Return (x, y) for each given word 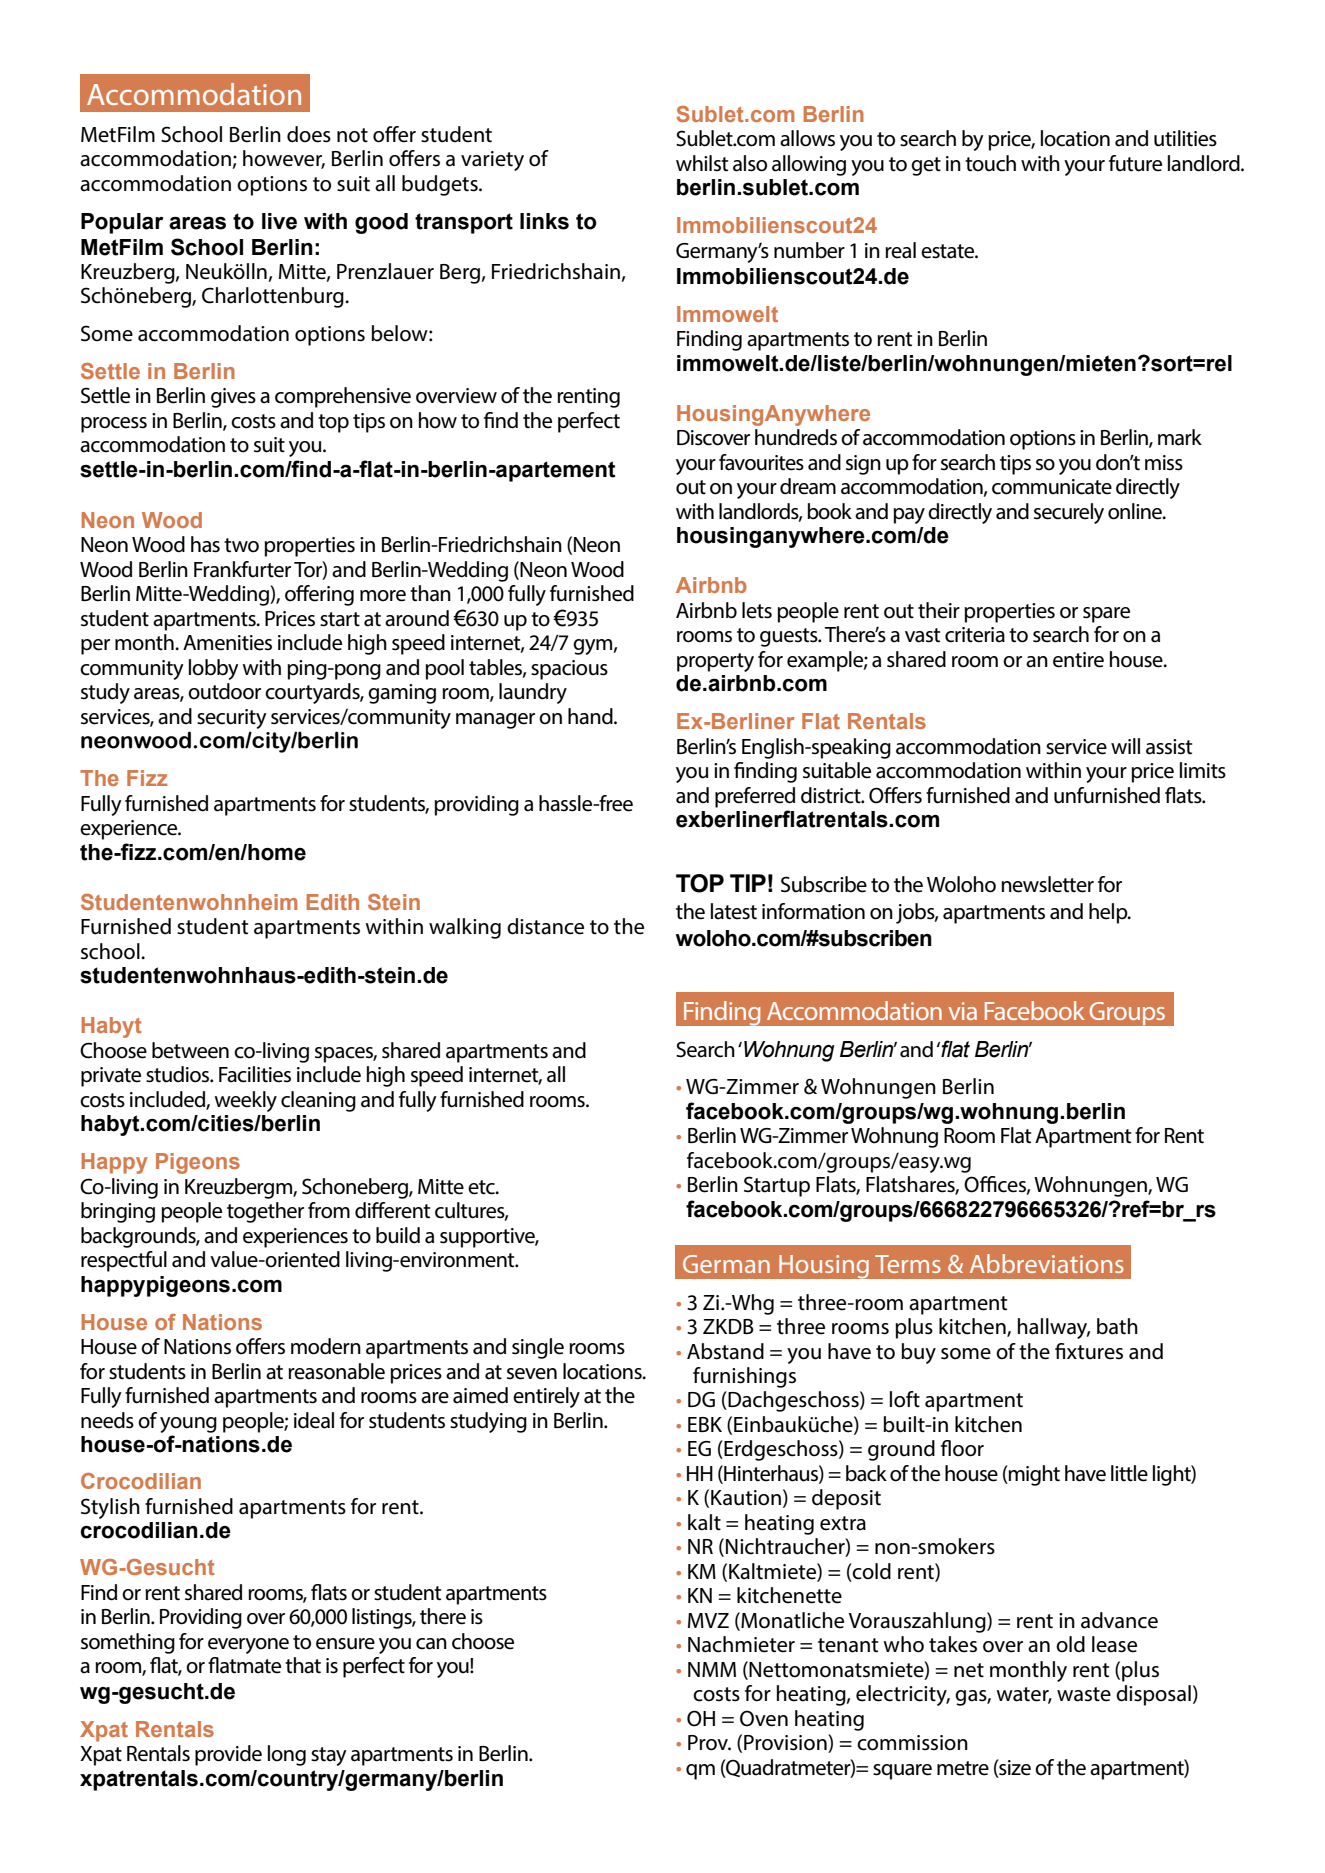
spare (1106, 615)
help (1109, 913)
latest (734, 911)
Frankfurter (242, 569)
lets (757, 610)
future (1135, 163)
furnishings (744, 1377)
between (190, 1050)
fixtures (1089, 1351)
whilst (702, 163)
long (287, 1755)
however (284, 159)
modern (326, 1346)
